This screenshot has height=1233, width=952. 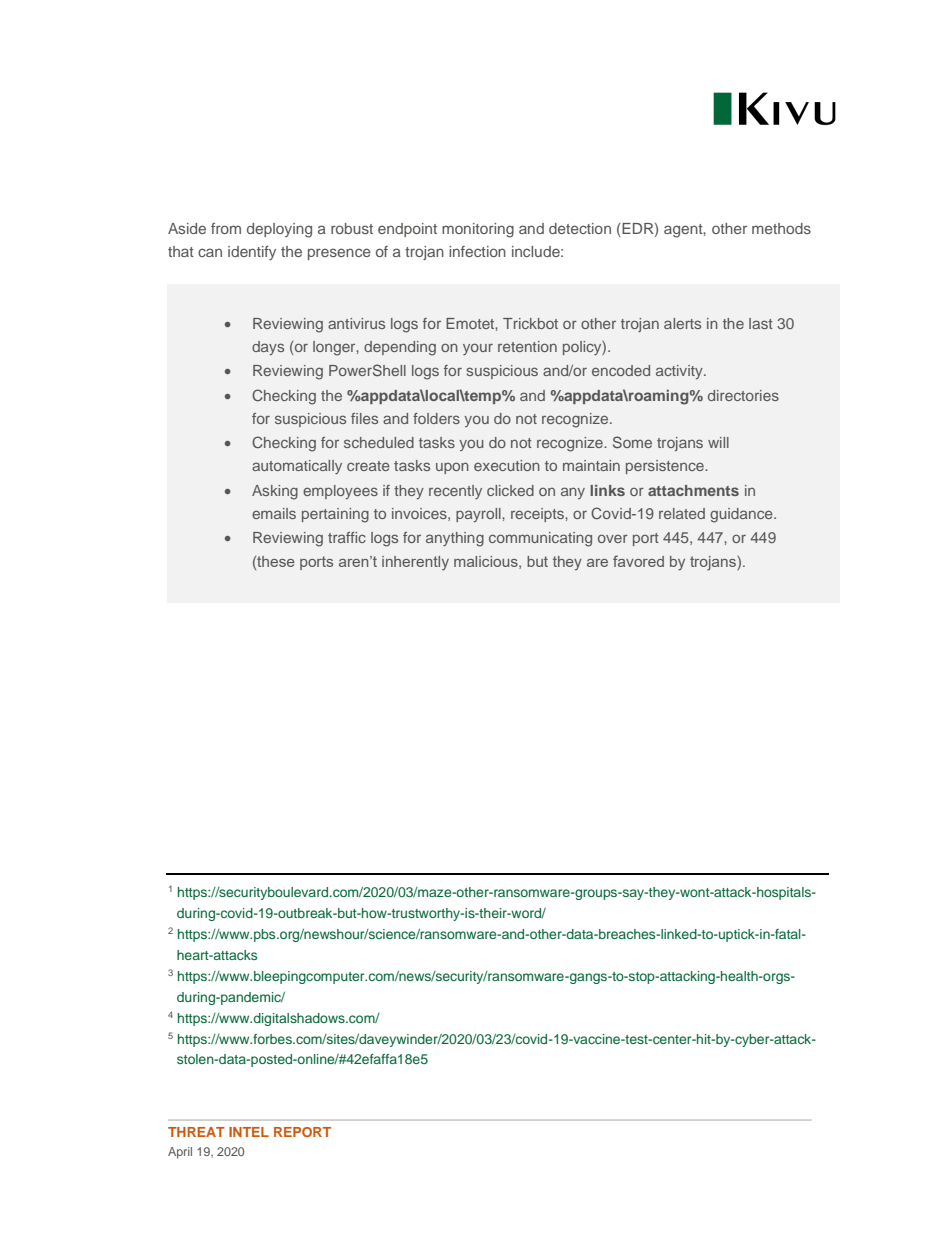 What do you see at coordinates (196, 1132) in the screenshot?
I see `THREAT` at bounding box center [196, 1132].
